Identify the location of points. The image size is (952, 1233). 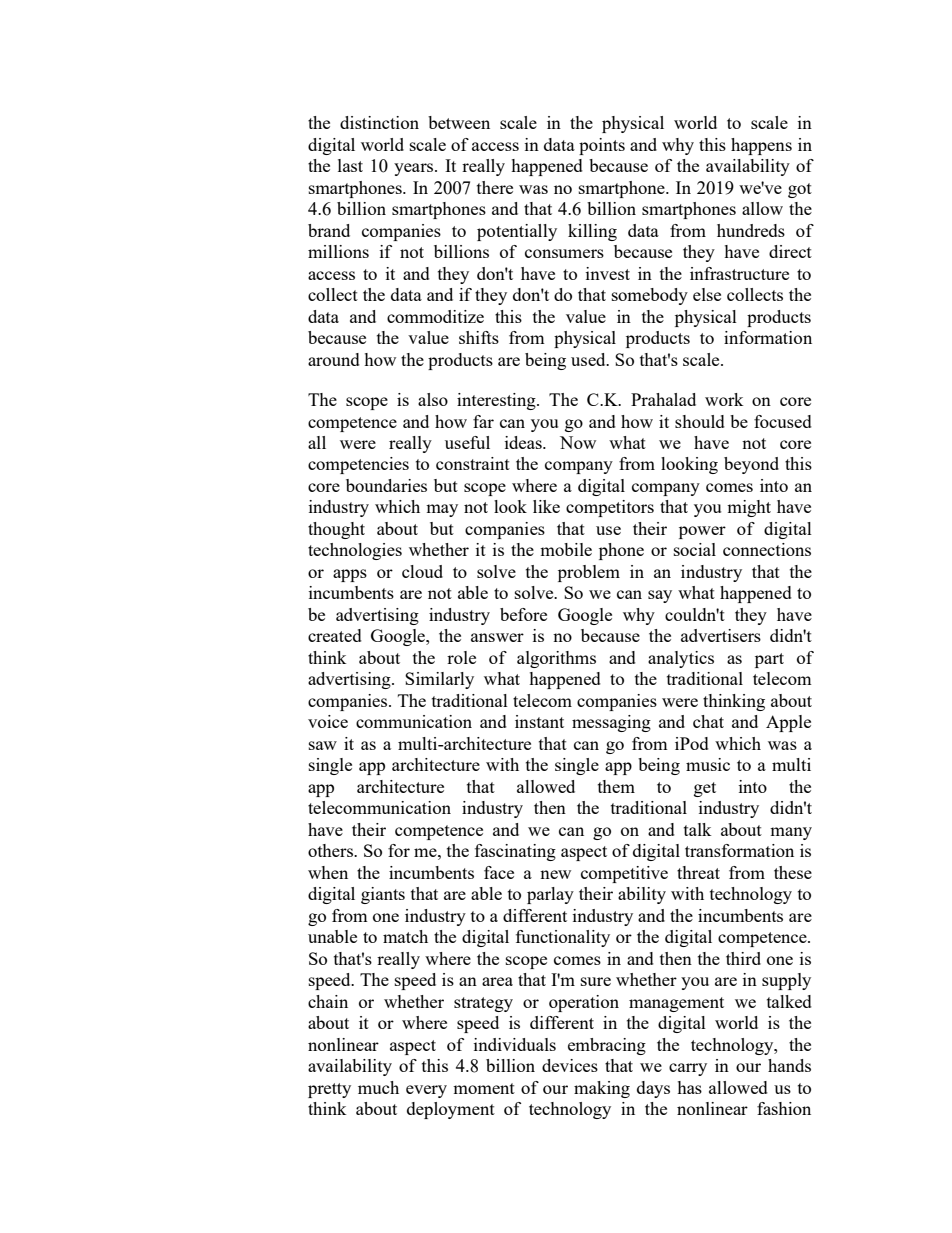
(602, 146).
